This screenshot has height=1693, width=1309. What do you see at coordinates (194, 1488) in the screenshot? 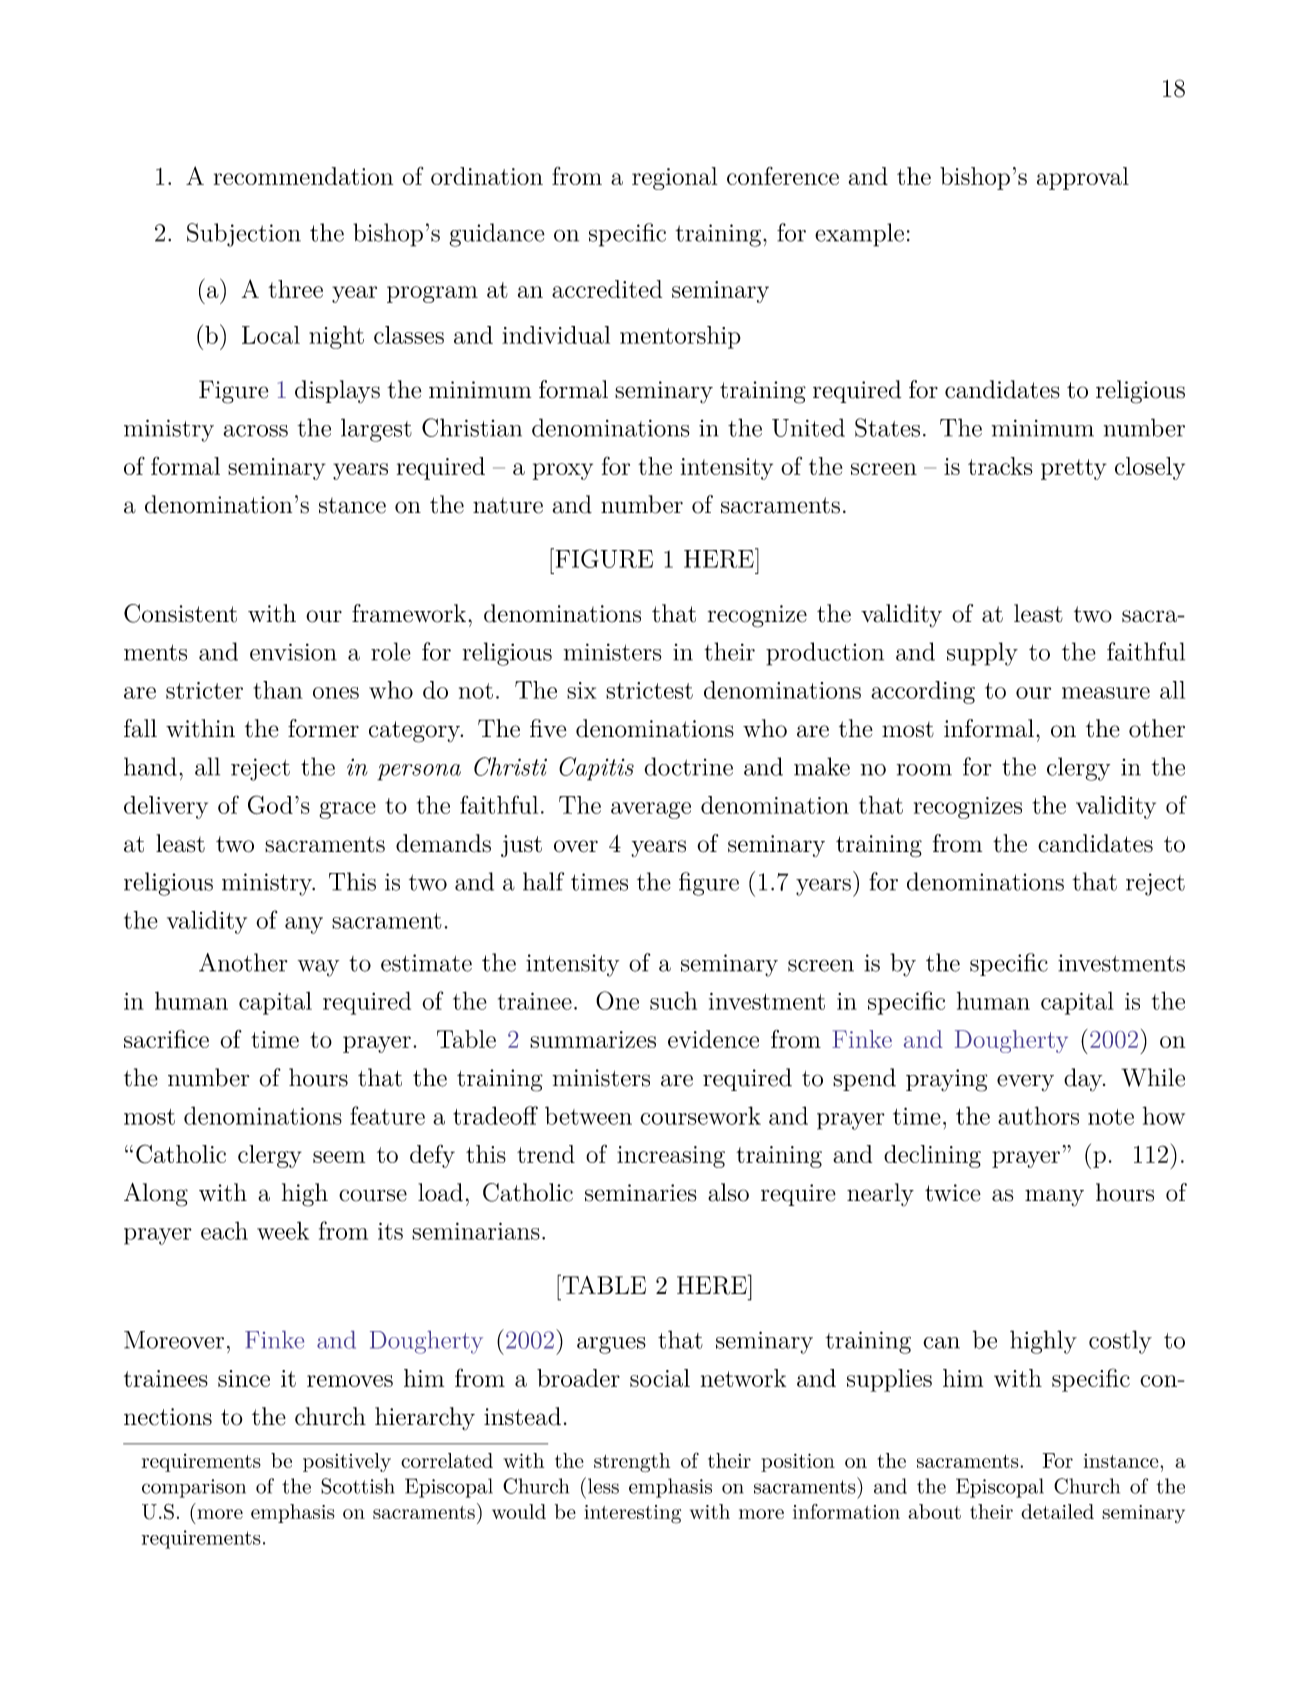
I see `comparison` at bounding box center [194, 1488].
